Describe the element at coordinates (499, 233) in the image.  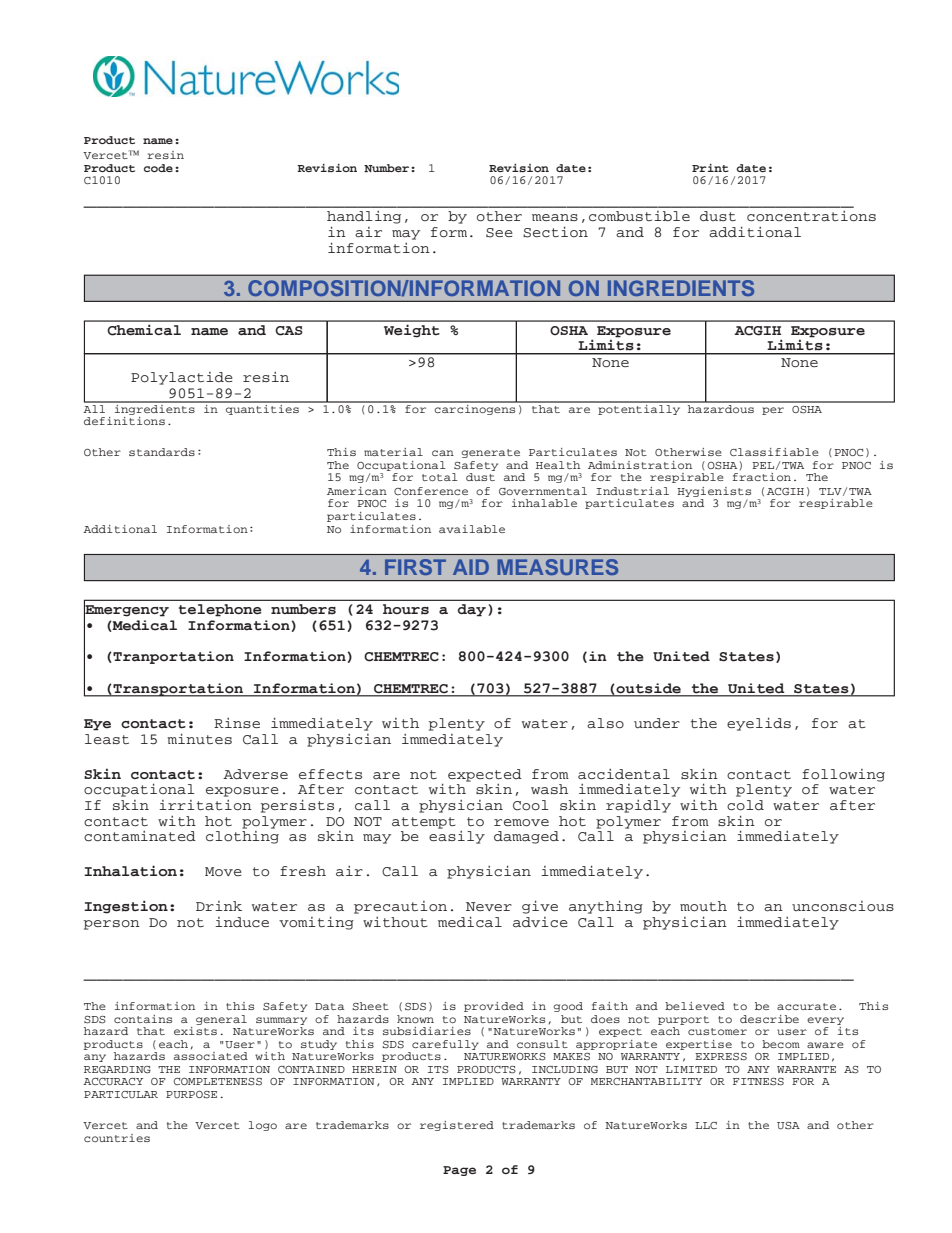
I see `See` at that location.
